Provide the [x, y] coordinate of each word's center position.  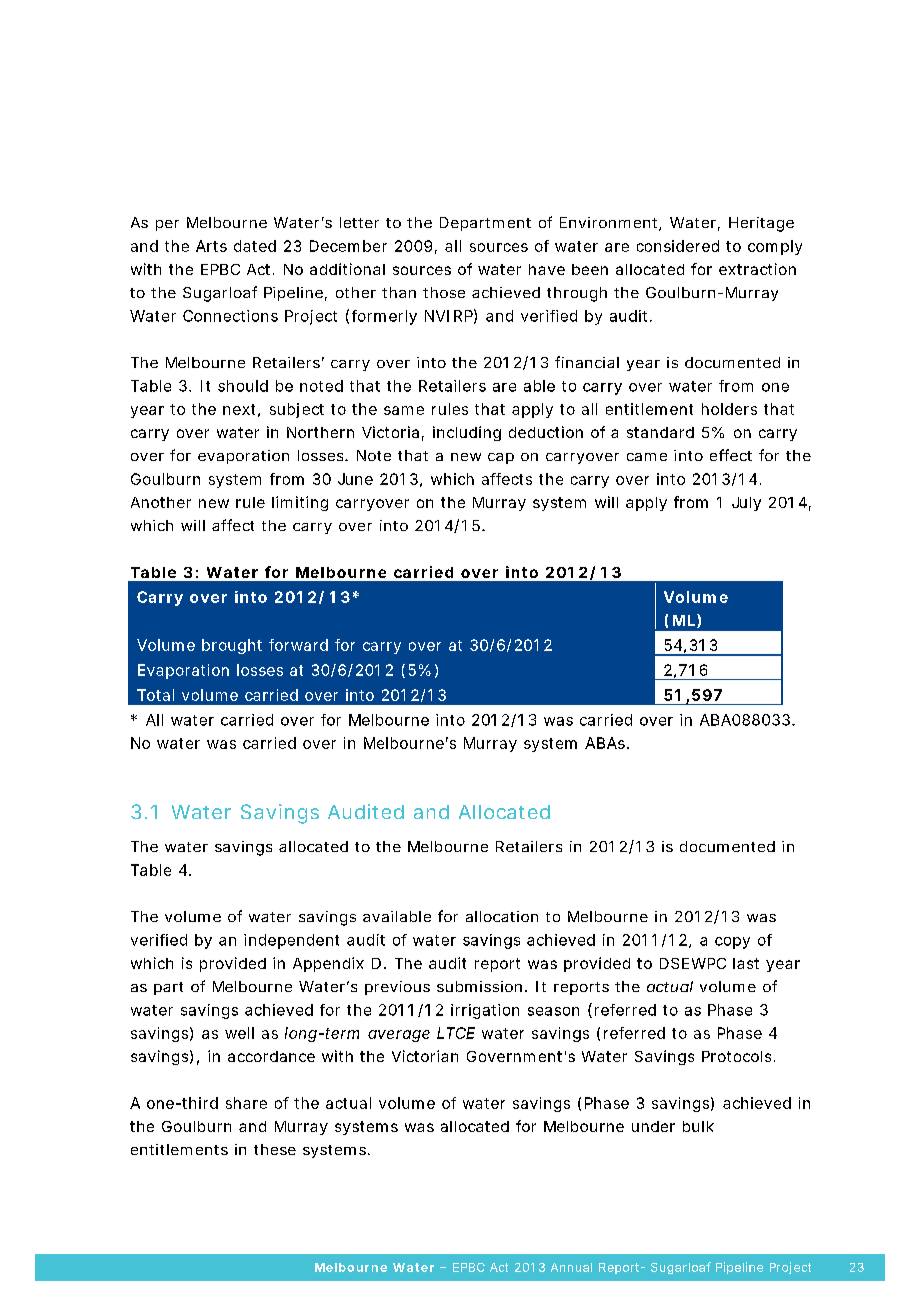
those [444, 292]
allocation [502, 916]
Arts [211, 246]
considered [678, 246]
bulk [698, 1126]
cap [501, 458]
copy [732, 943]
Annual [571, 1267]
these [275, 1149]
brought [232, 646]
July [746, 504]
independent [291, 941]
